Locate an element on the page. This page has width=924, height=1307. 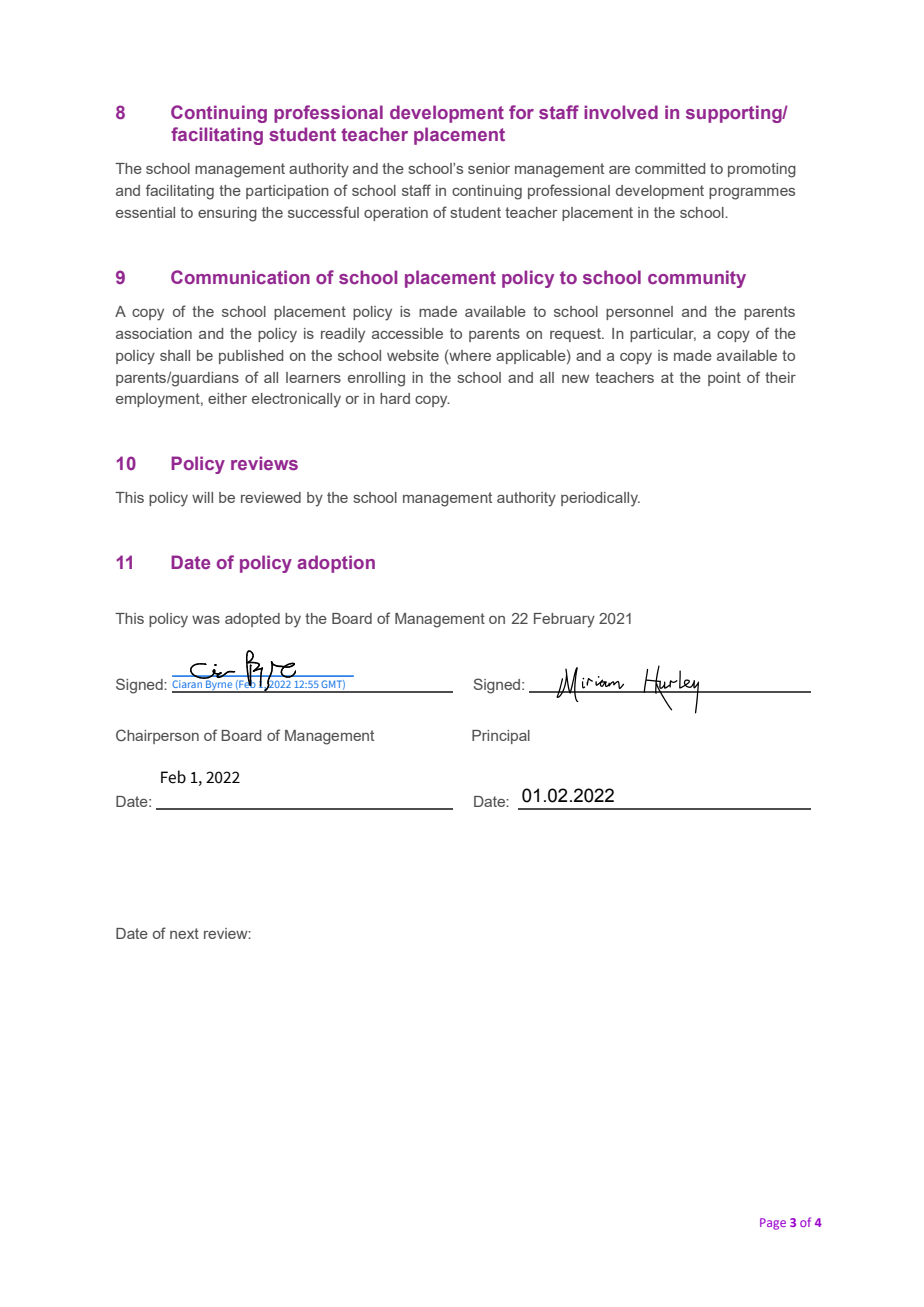
ensuring is located at coordinates (227, 214).
